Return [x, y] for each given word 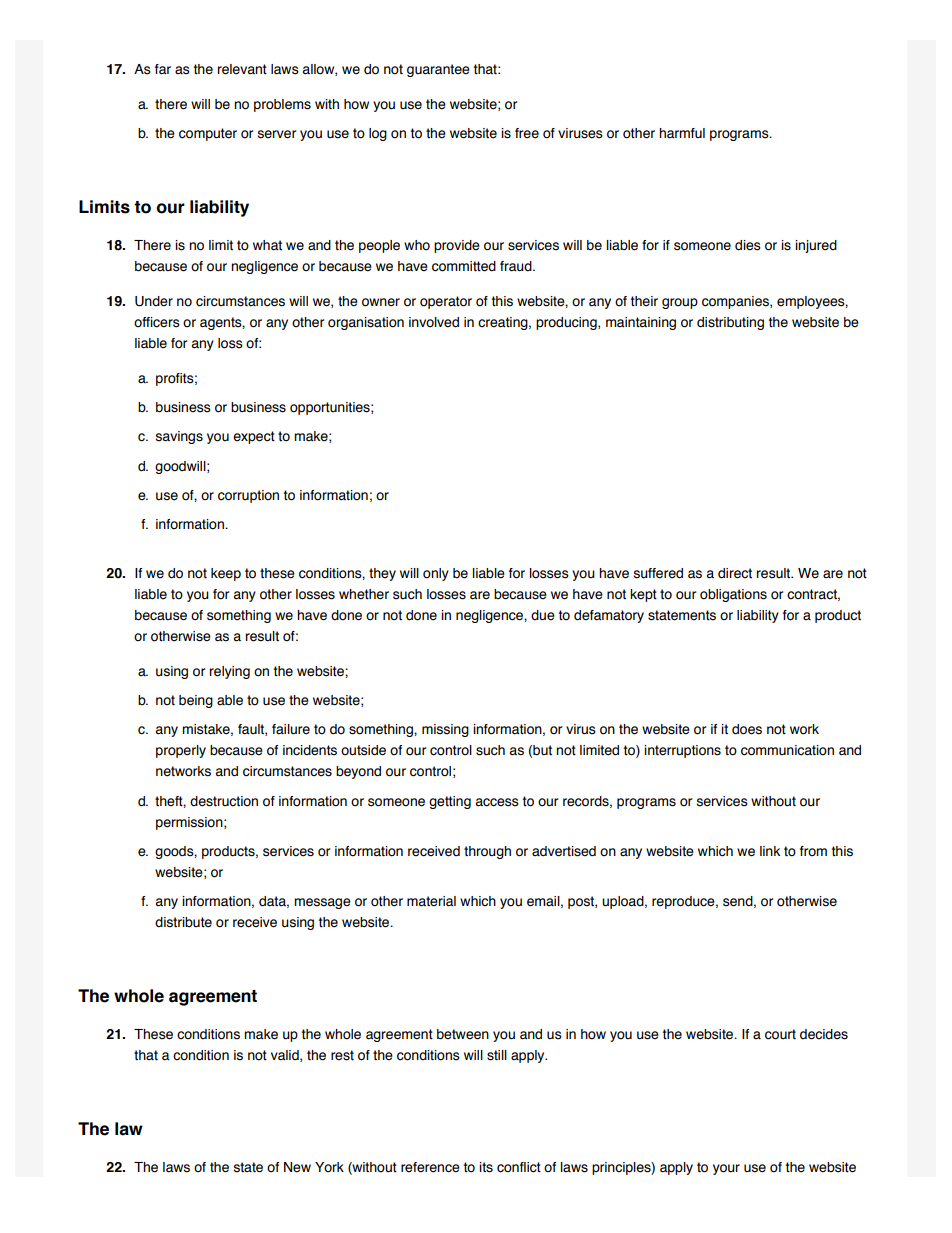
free [527, 133]
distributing [730, 323]
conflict [519, 1167]
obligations [733, 595]
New [297, 1167]
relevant [242, 69]
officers [157, 322]
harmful [682, 133]
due [543, 615]
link [770, 851]
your [726, 1169]
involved [434, 322]
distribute [183, 922]
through [487, 852]
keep [226, 574]
